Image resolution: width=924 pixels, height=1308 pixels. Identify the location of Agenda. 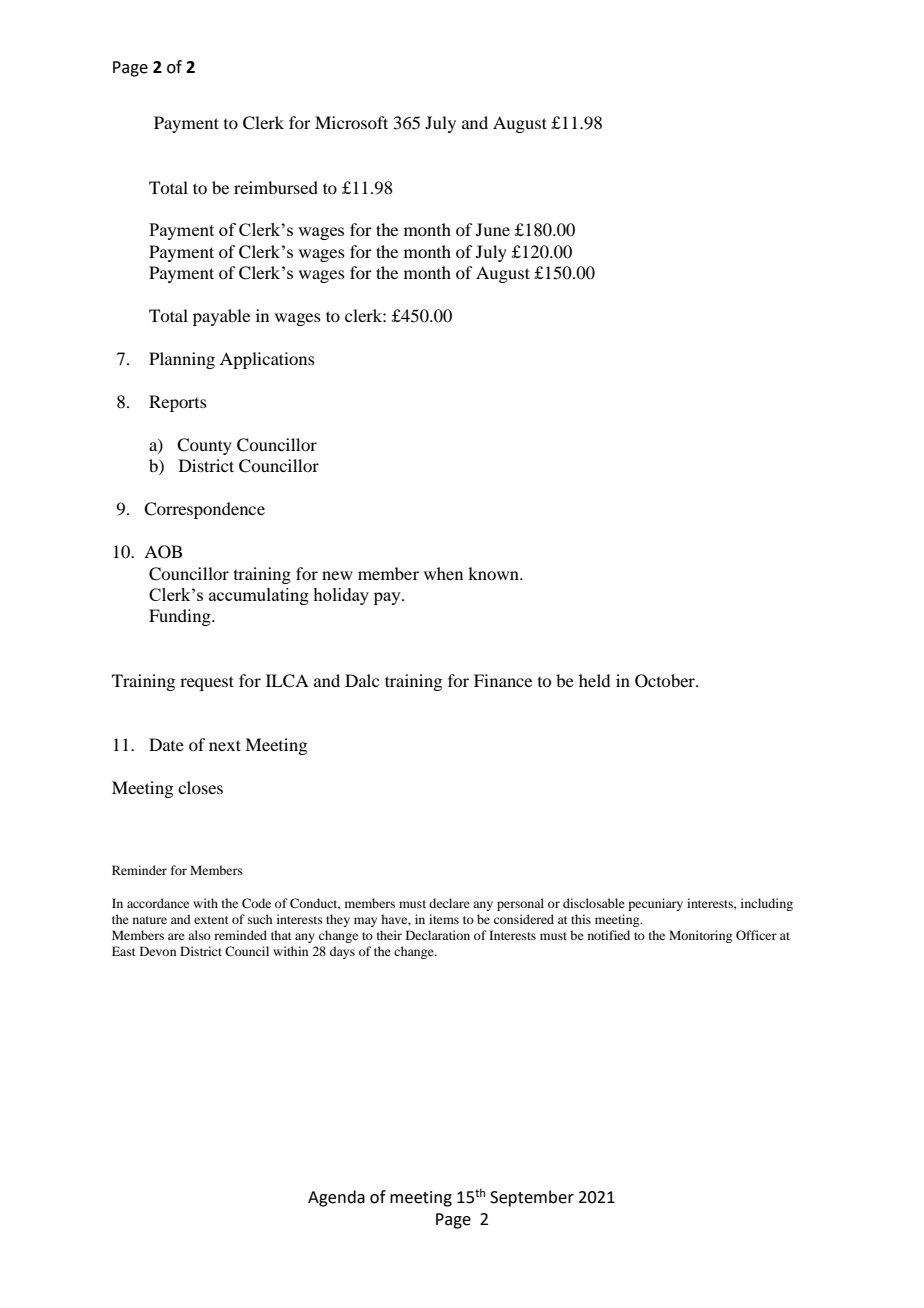
(336, 1198).
